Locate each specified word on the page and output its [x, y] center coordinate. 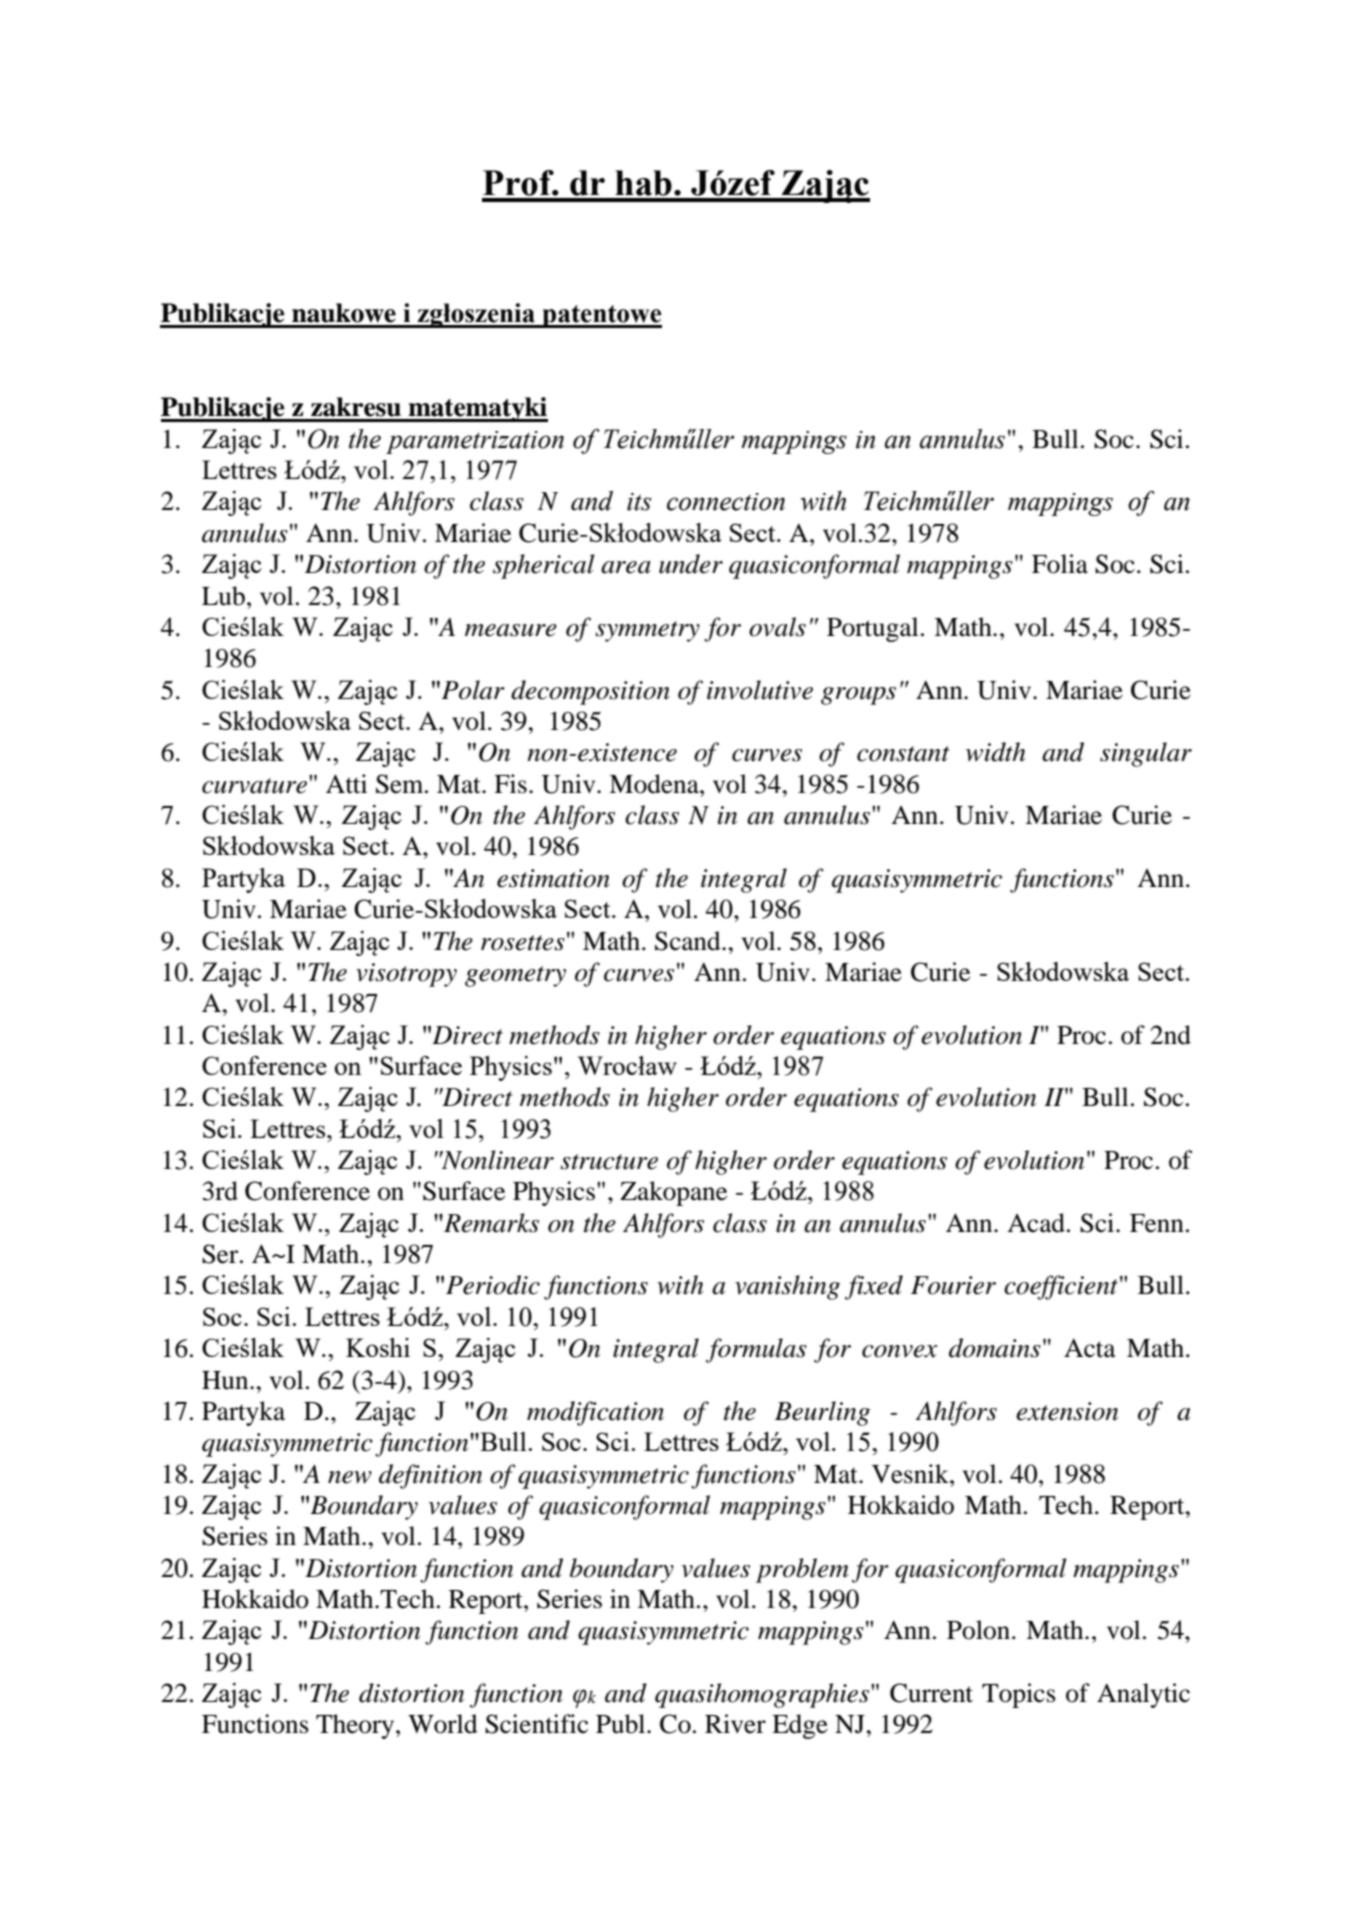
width [996, 752]
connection [726, 502]
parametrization [475, 442]
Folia [1060, 564]
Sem [401, 784]
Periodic [493, 1285]
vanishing [787, 1287]
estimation [553, 878]
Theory [356, 1726]
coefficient [1061, 1287]
